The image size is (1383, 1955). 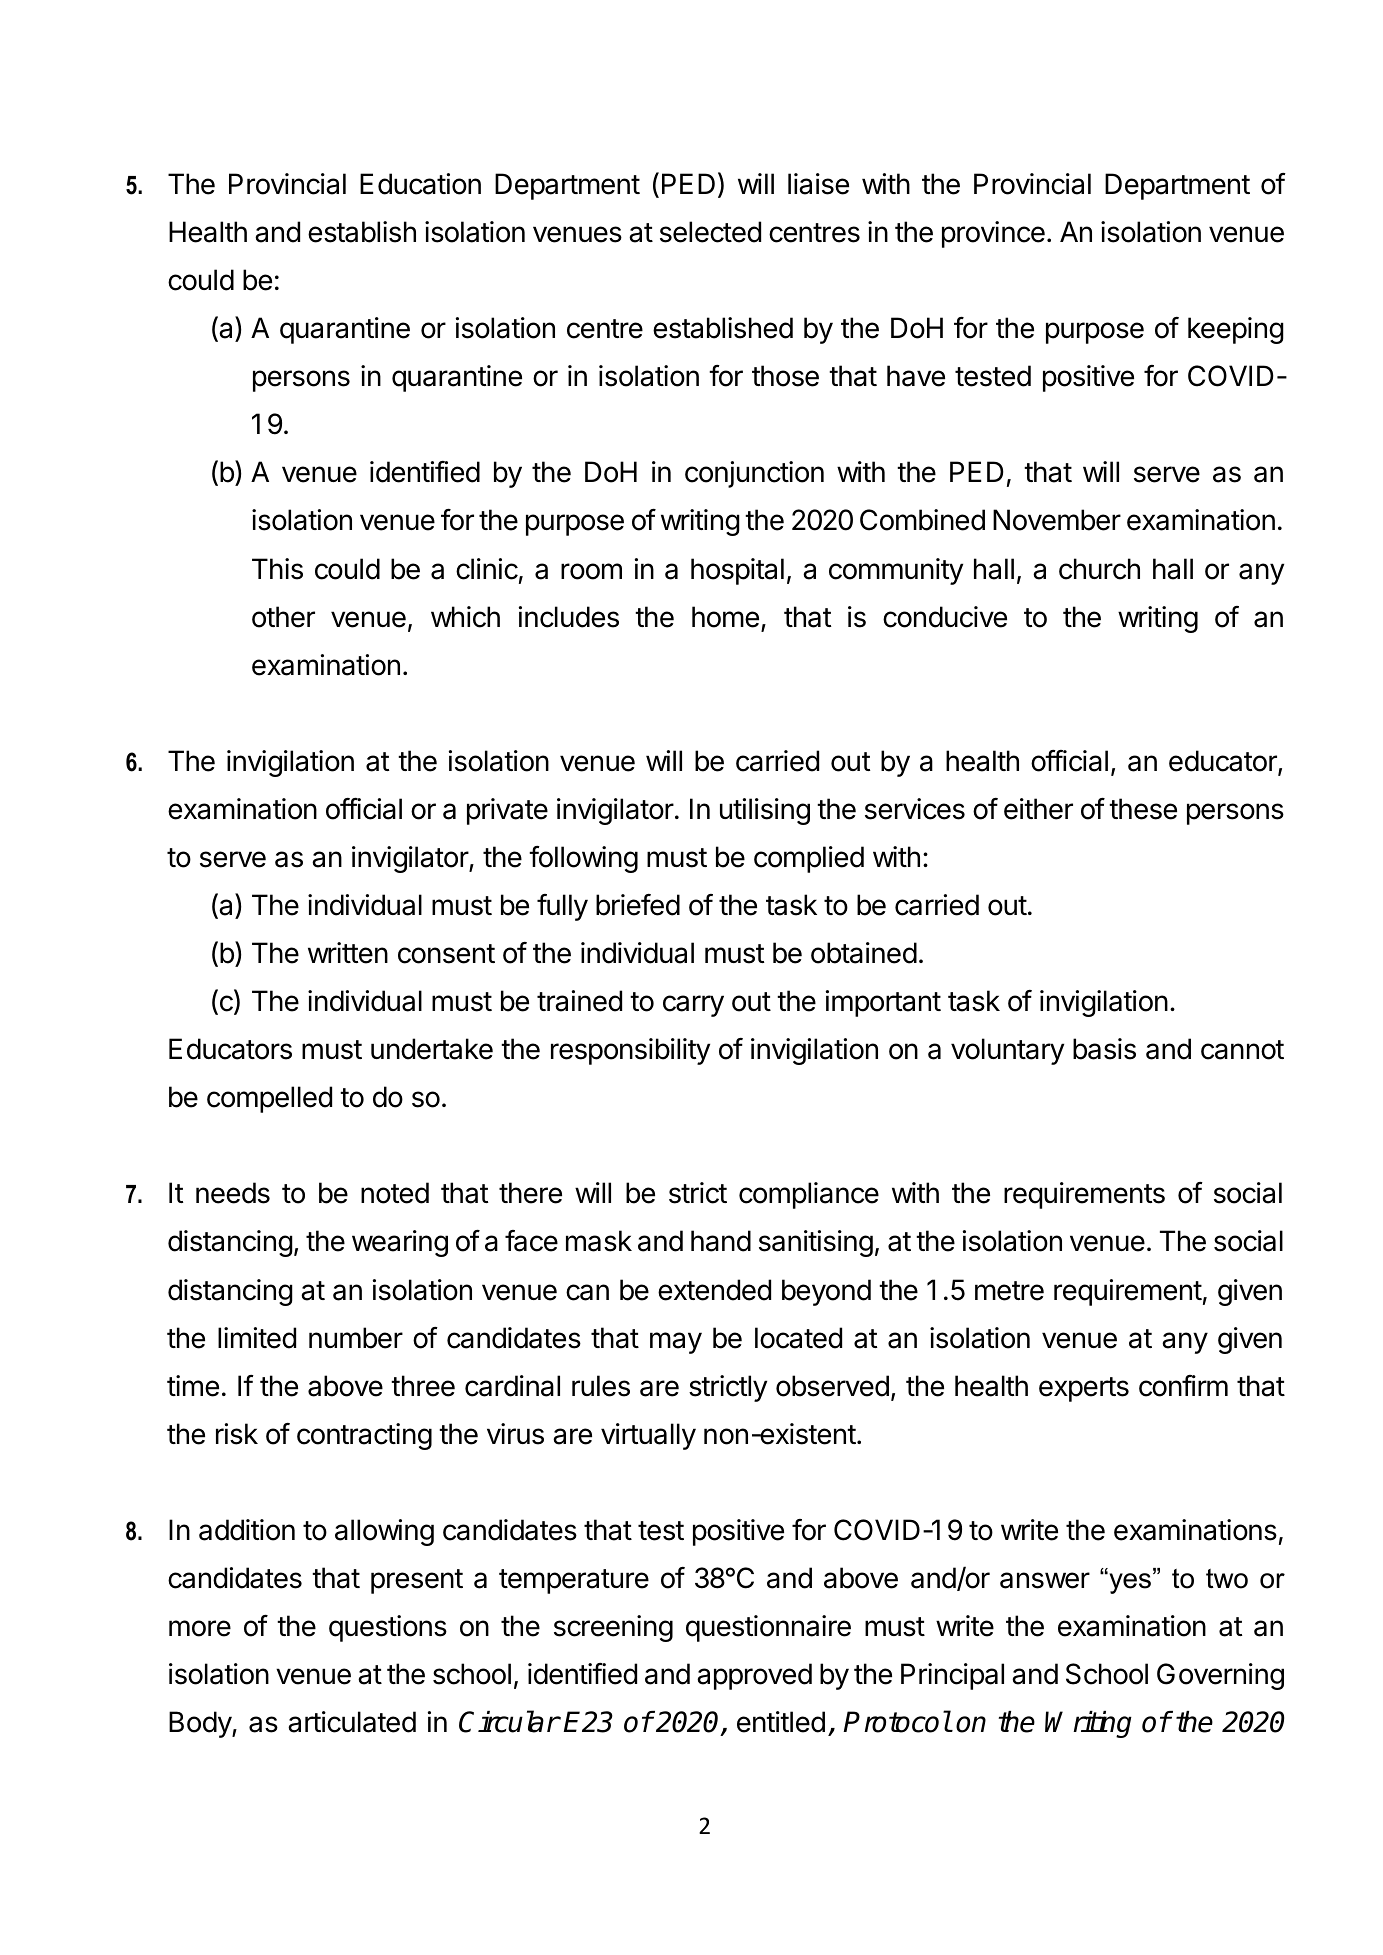 What do you see at coordinates (348, 953) in the screenshot?
I see `written` at bounding box center [348, 953].
